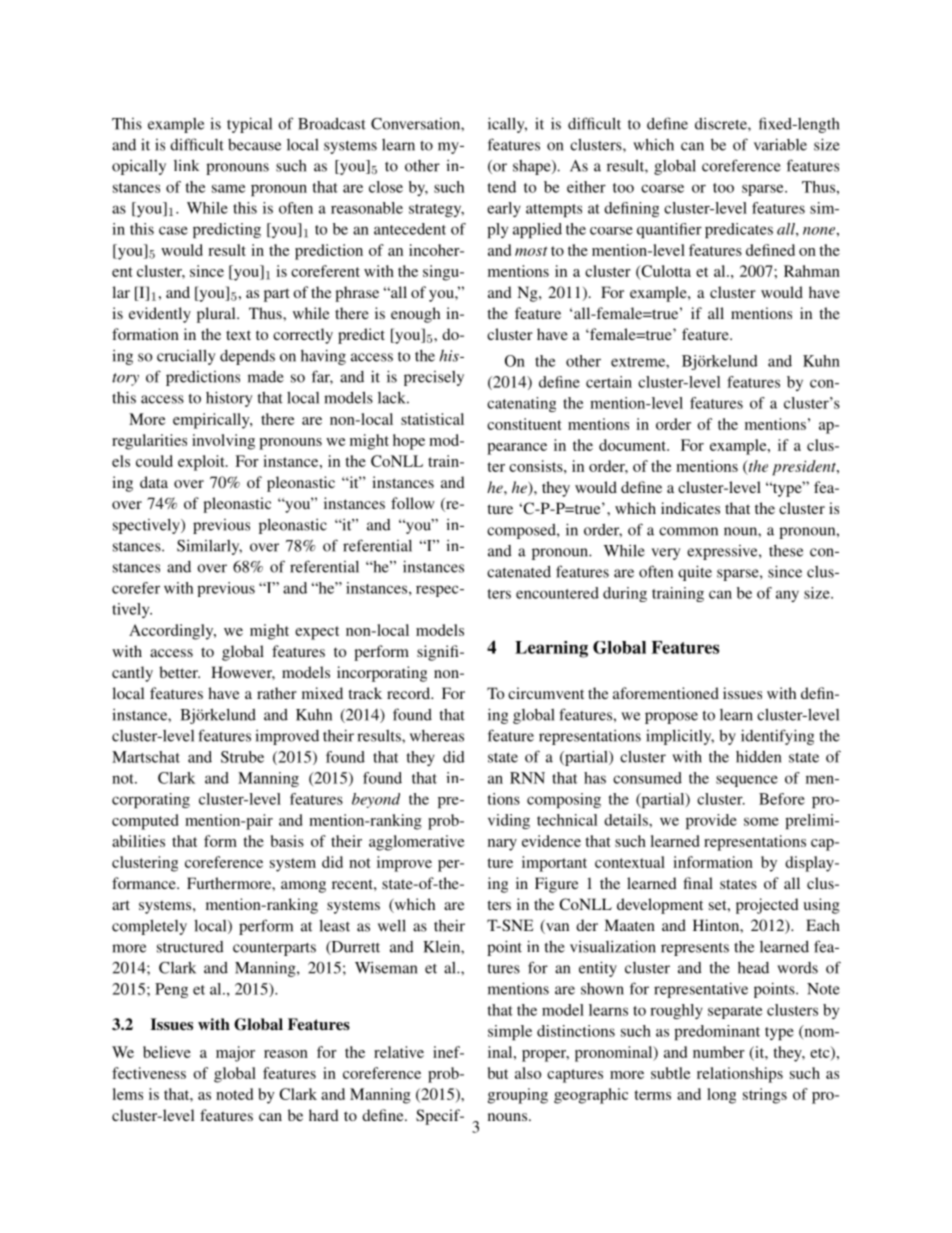 The width and height of the screenshot is (952, 1233). I want to click on However, so click(243, 673).
